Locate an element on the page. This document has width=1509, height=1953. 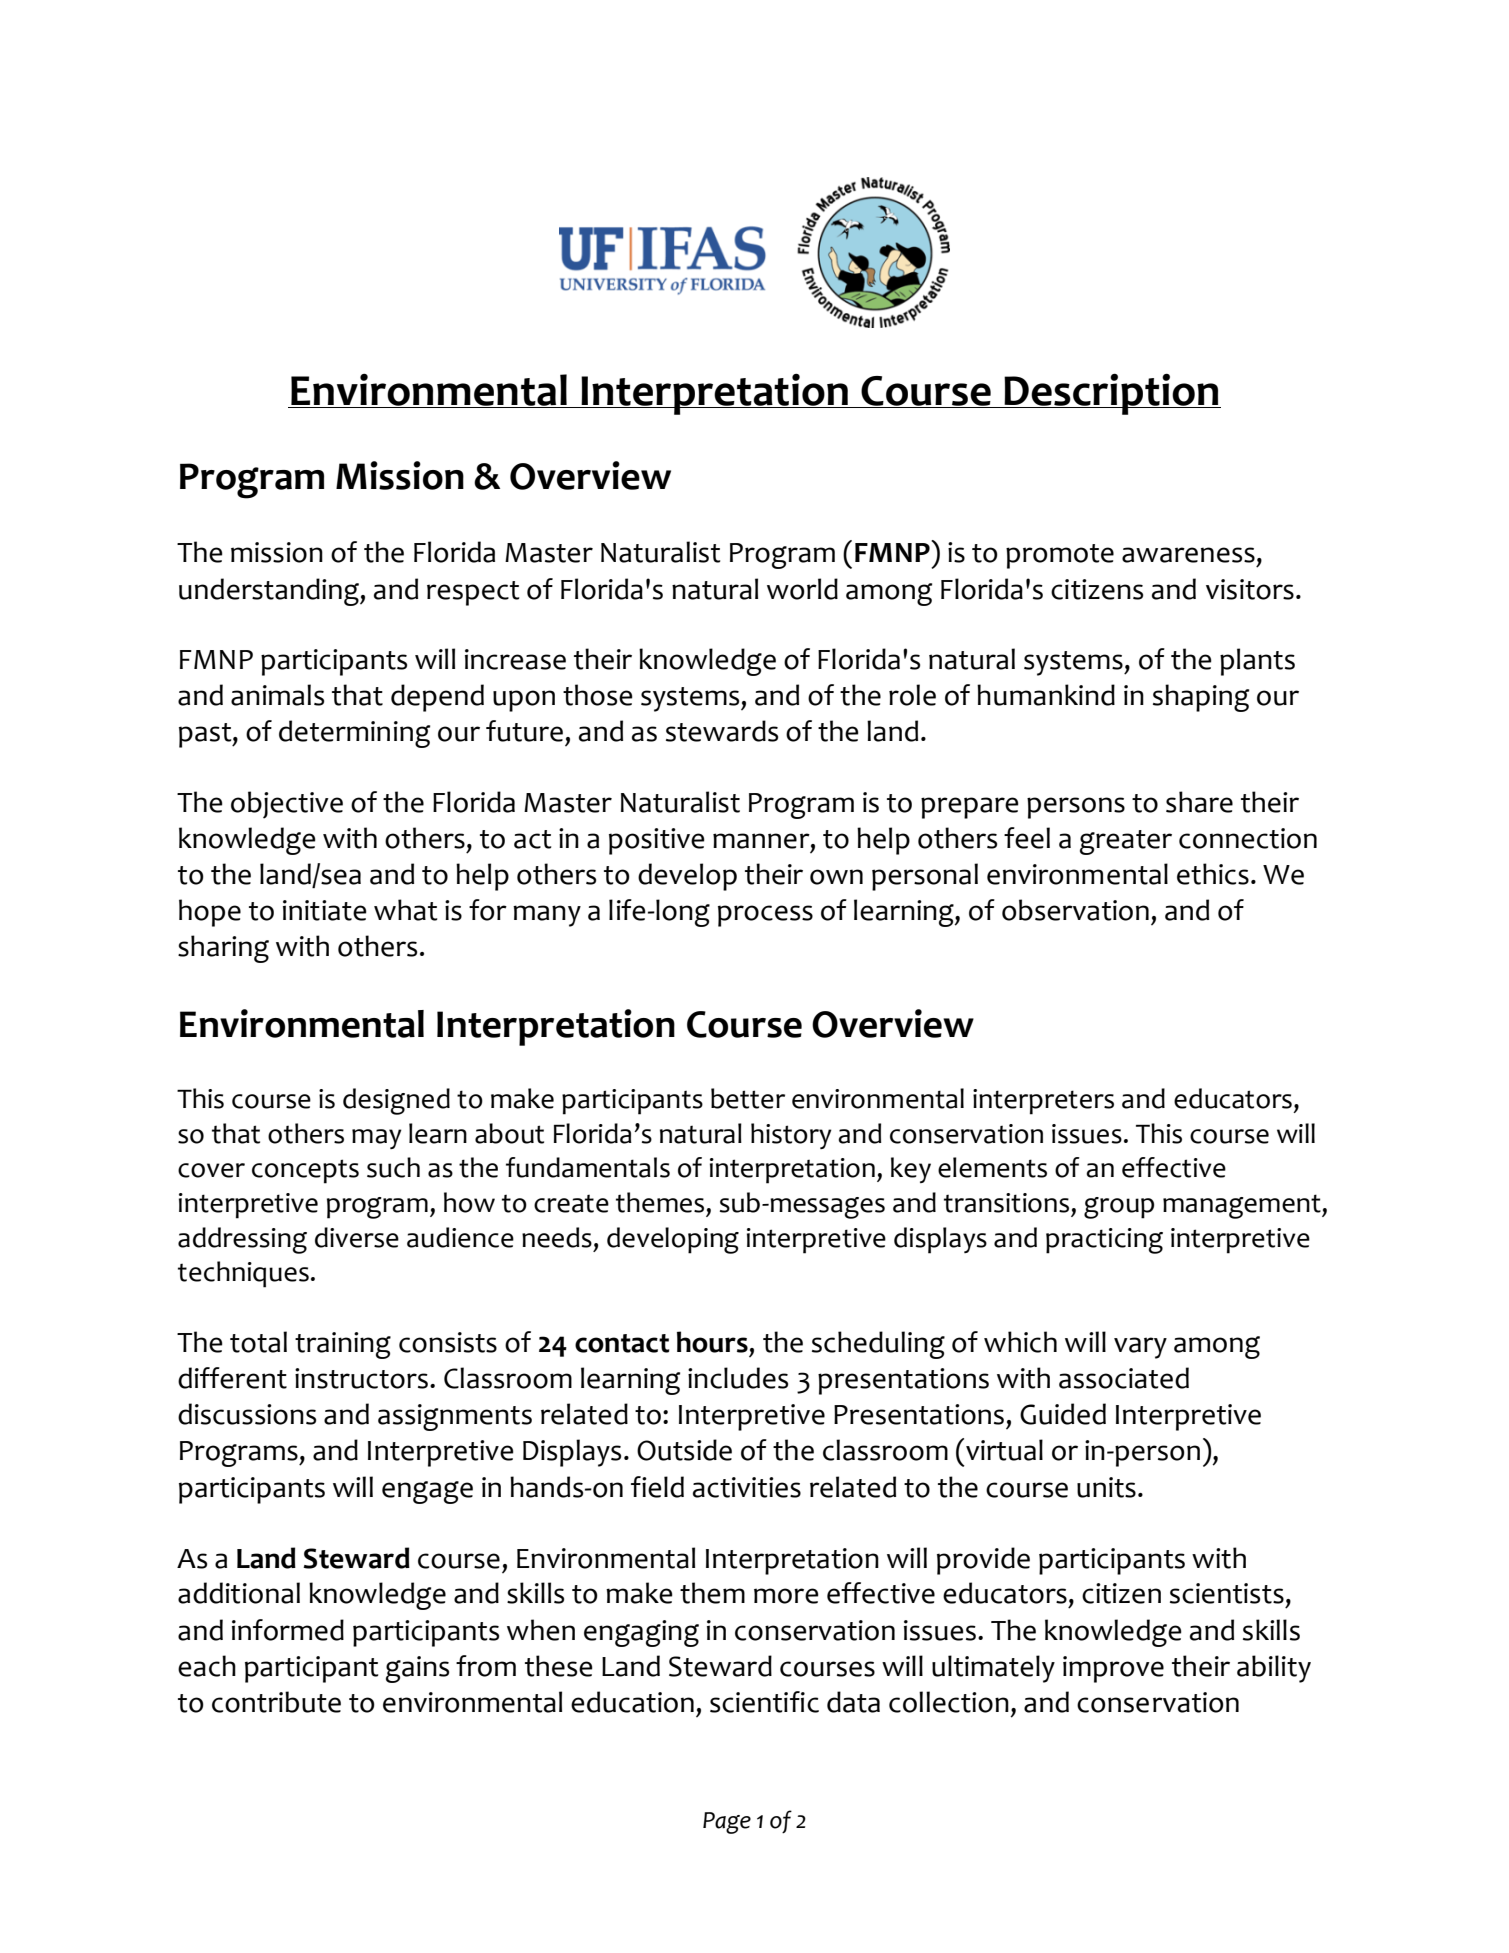
world is located at coordinates (802, 589).
